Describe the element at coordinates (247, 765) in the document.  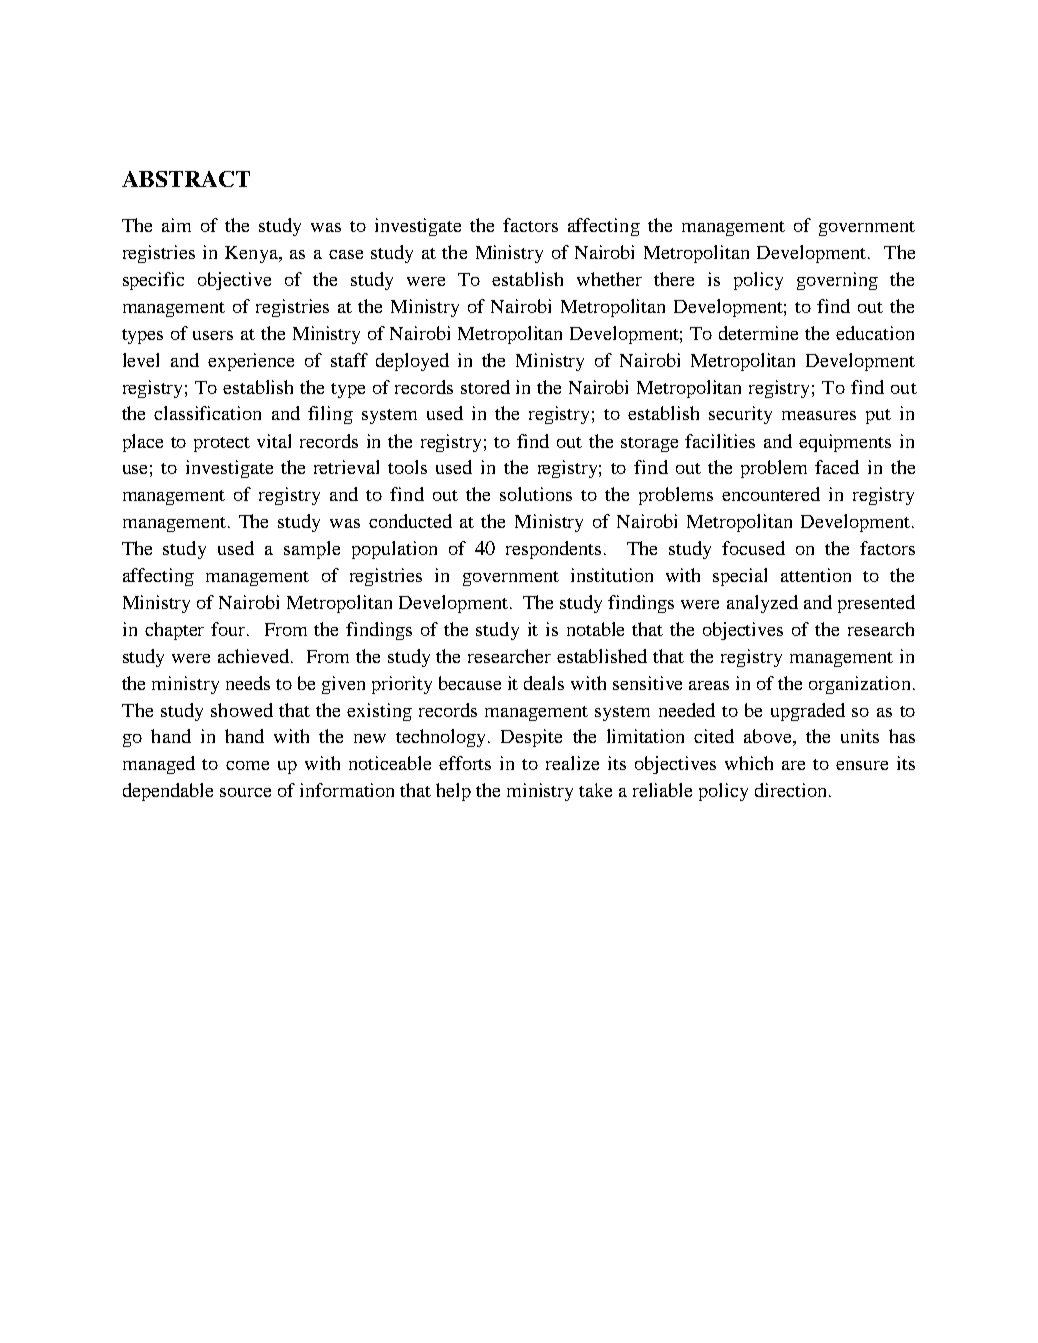
I see `come` at that location.
